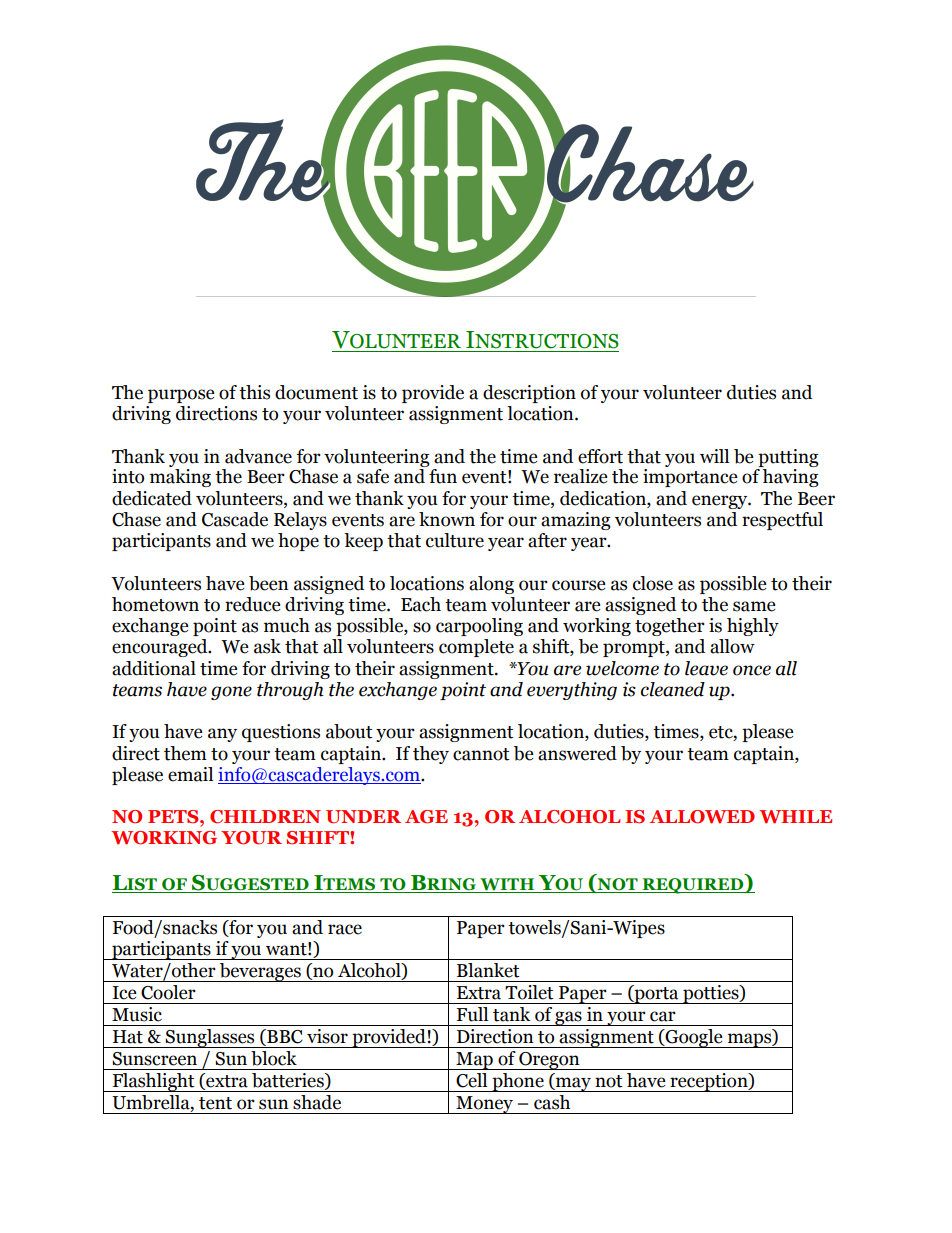 The width and height of the screenshot is (952, 1233). I want to click on same, so click(754, 606).
